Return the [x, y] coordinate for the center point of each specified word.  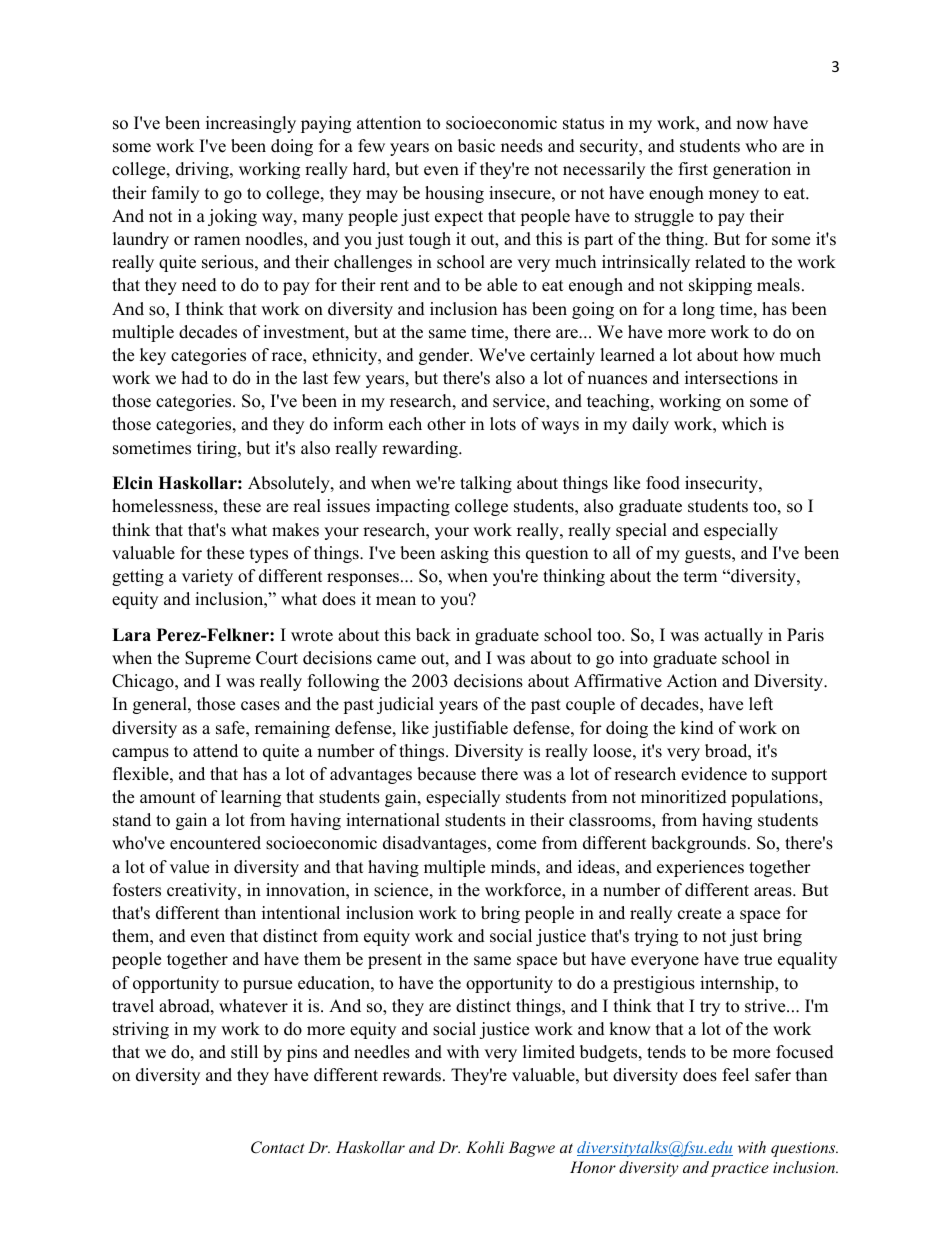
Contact [278, 1147]
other [446, 424]
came [396, 660]
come [516, 845]
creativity [203, 891]
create [699, 914]
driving [203, 170]
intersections [731, 378]
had [195, 378]
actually [733, 636]
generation [752, 170]
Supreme [218, 659]
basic [476, 146]
